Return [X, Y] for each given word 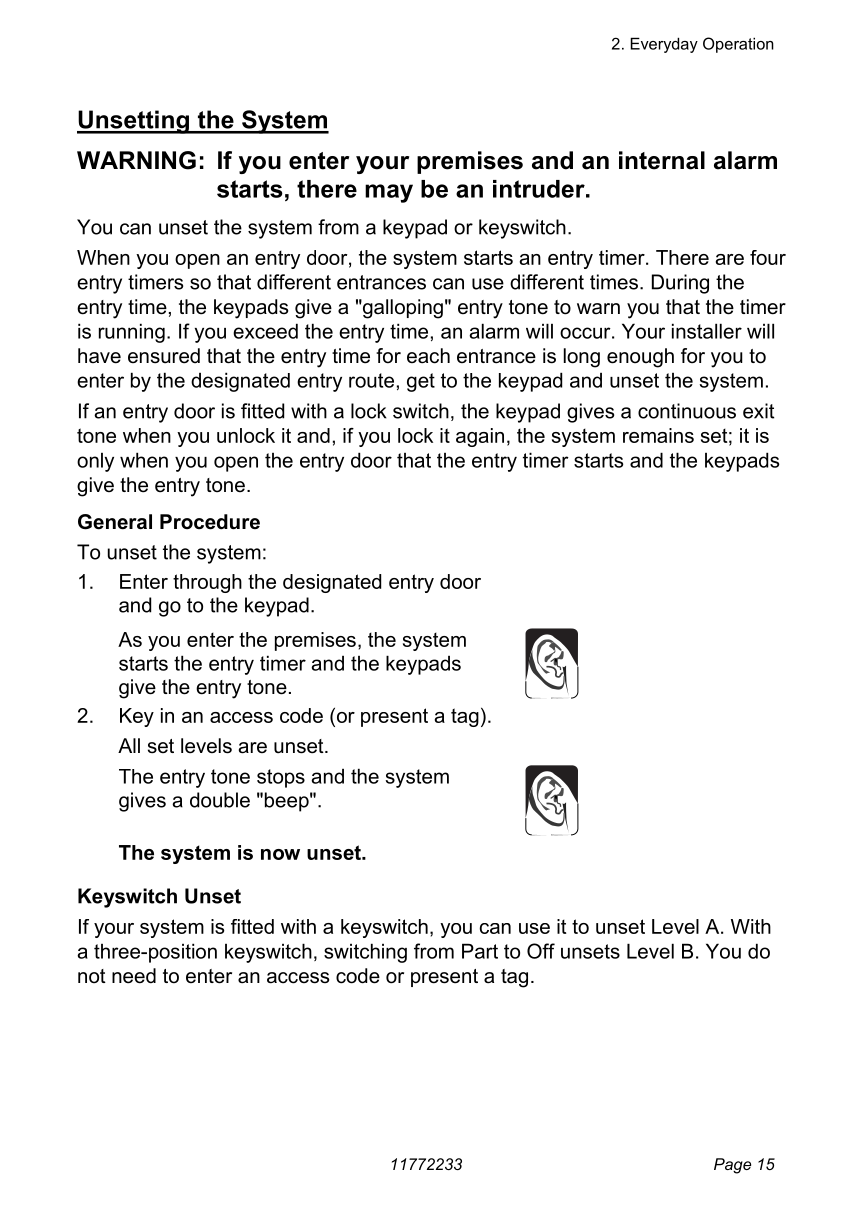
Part [480, 951]
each [428, 356]
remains [658, 435]
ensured [164, 356]
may [389, 193]
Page [732, 1166]
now [280, 854]
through [207, 583]
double [220, 800]
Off [541, 951]
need [134, 976]
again [480, 437]
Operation [738, 45]
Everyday [664, 45]
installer [707, 331]
